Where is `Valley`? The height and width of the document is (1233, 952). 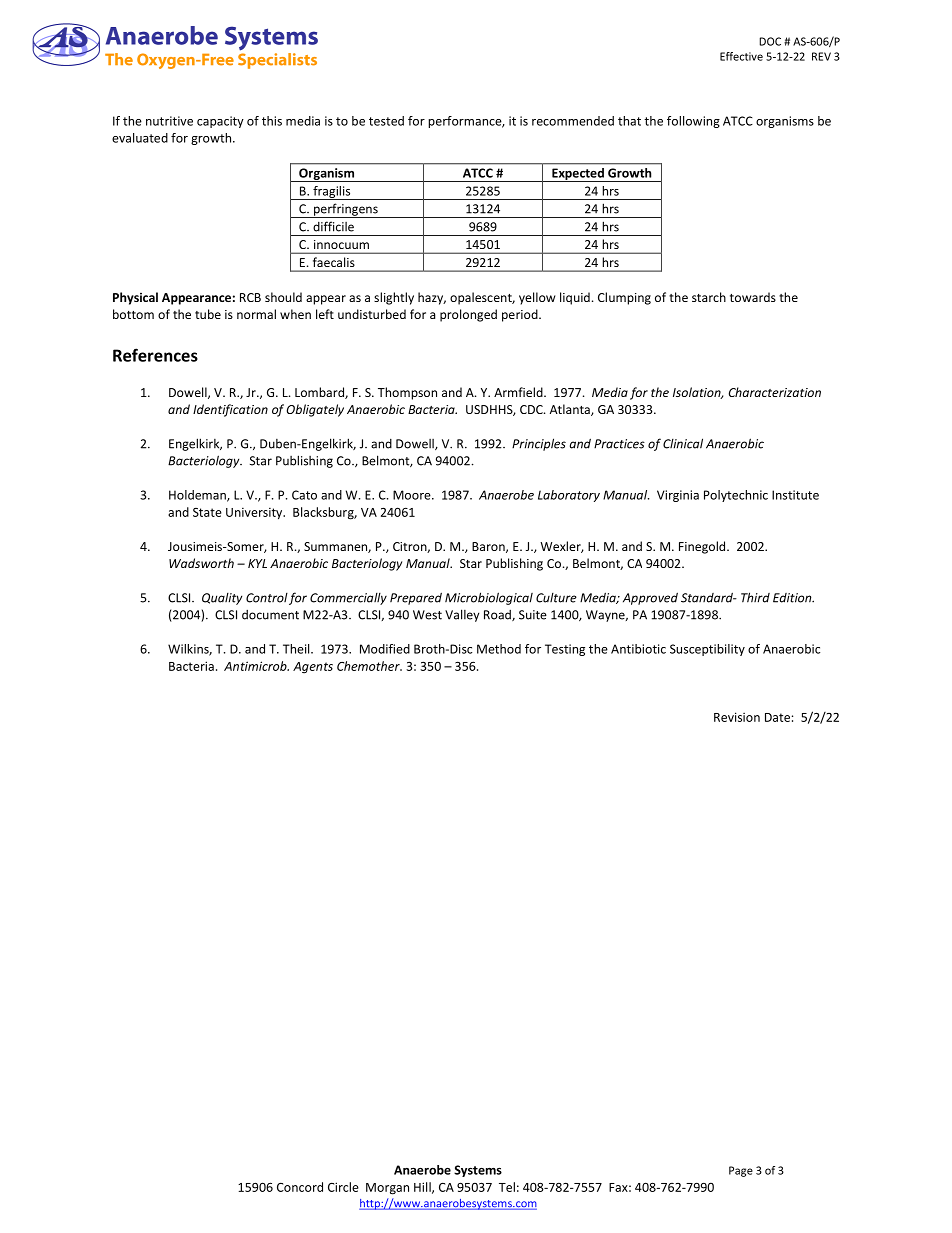 Valley is located at coordinates (462, 615).
